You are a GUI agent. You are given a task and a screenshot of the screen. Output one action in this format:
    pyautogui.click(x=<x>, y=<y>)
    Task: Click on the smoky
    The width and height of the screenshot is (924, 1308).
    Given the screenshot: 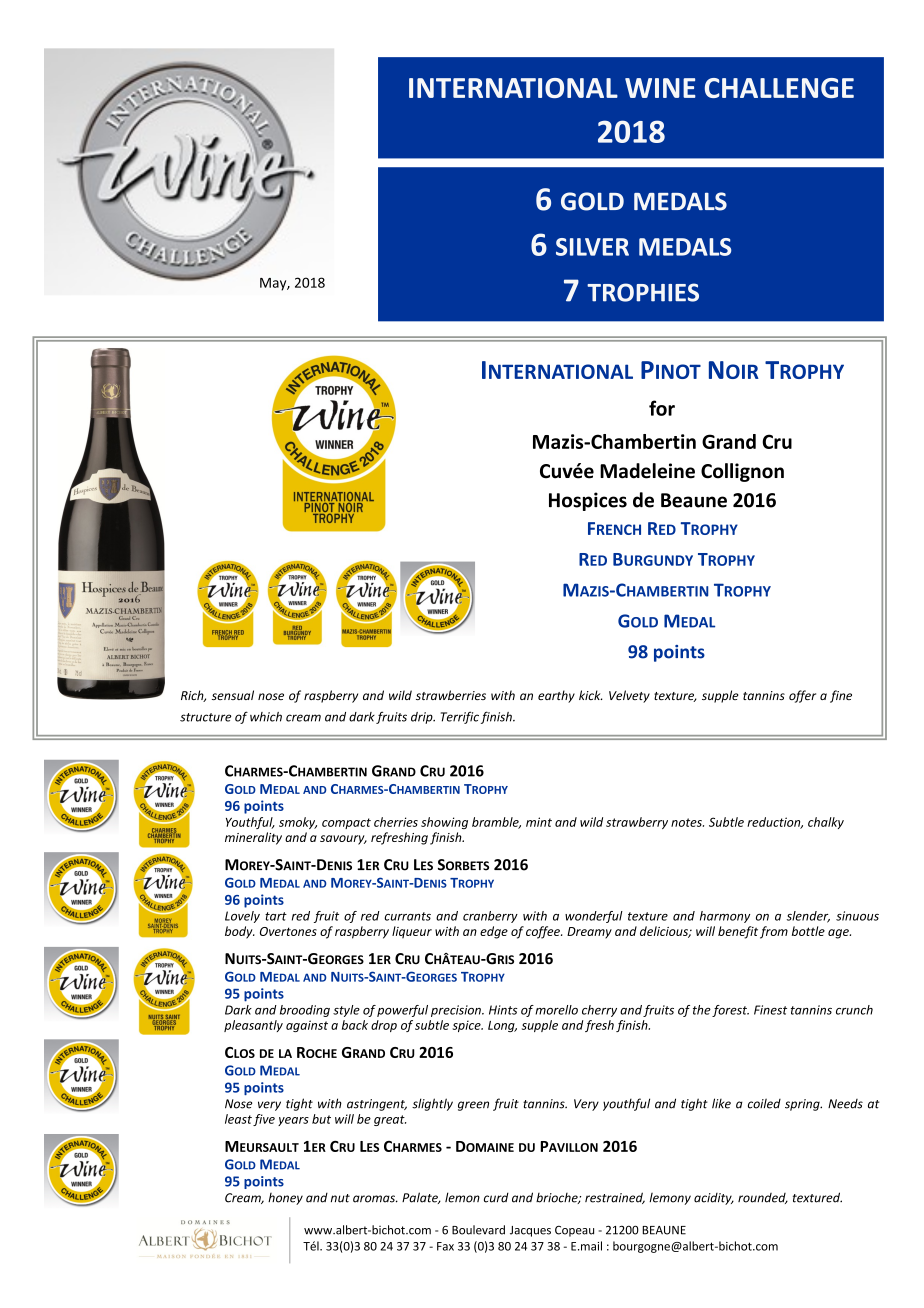 What is the action you would take?
    pyautogui.click(x=298, y=823)
